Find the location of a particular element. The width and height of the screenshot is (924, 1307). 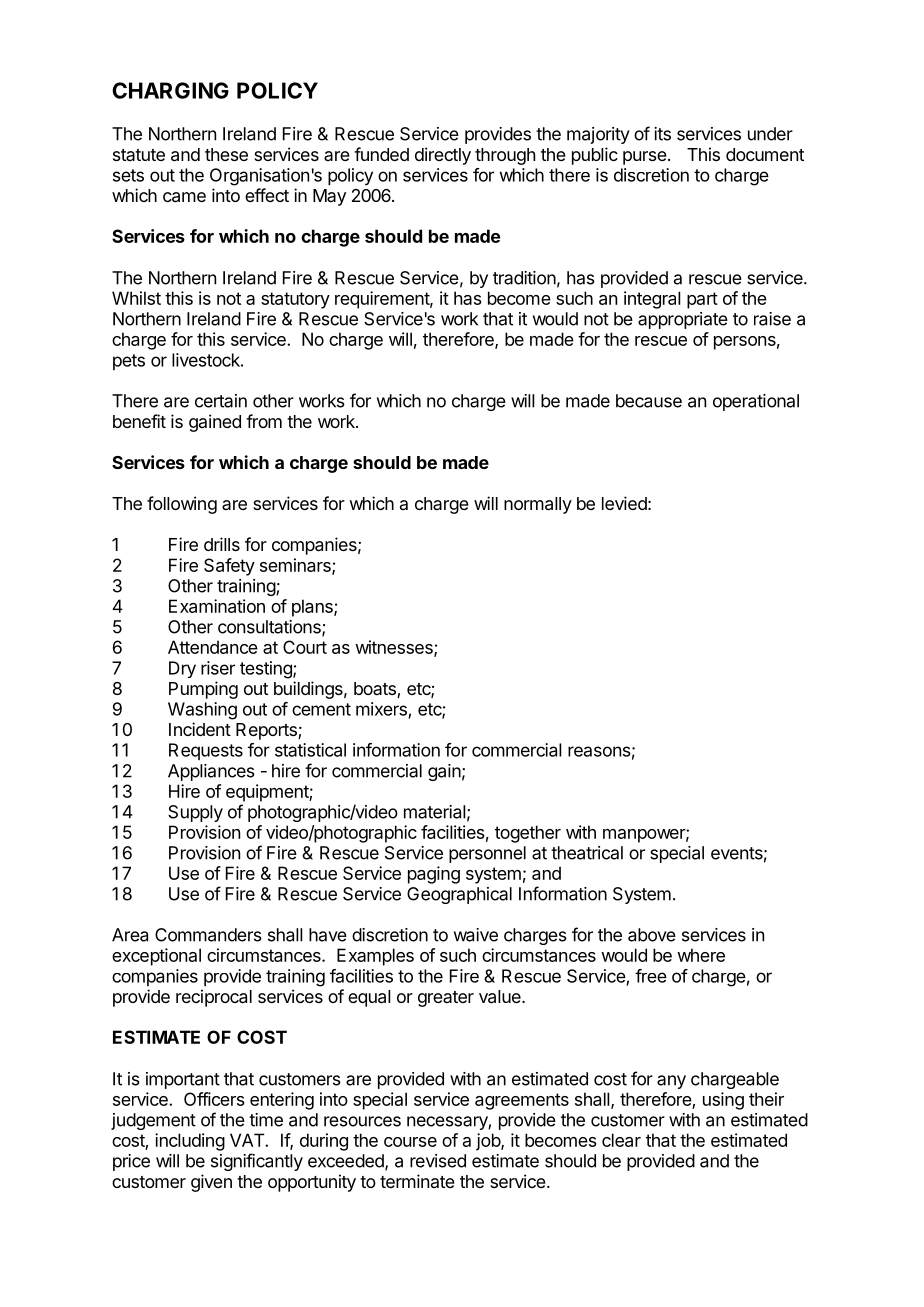

drills is located at coordinates (222, 544).
